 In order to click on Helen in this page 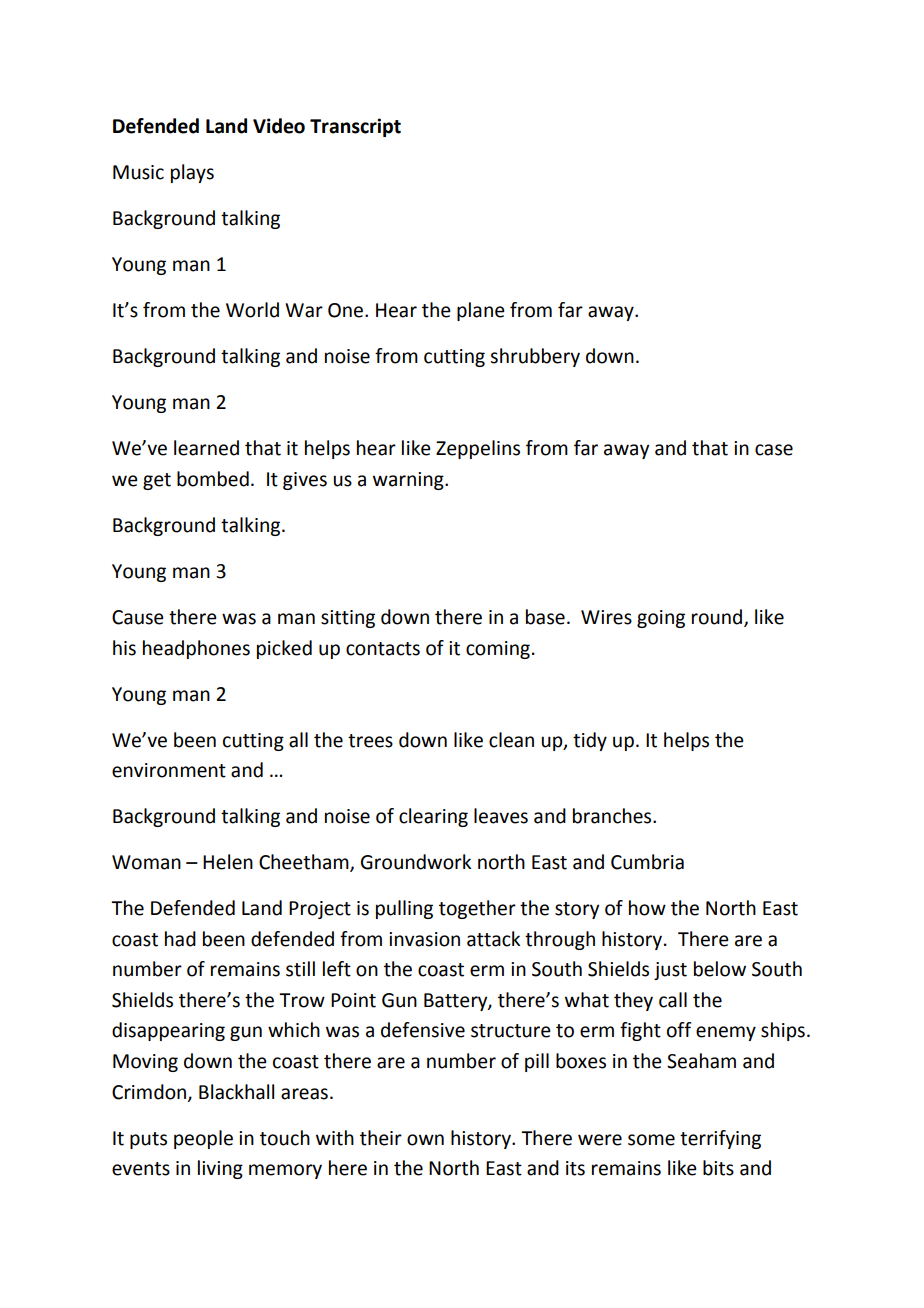, I will do `click(228, 862)`.
